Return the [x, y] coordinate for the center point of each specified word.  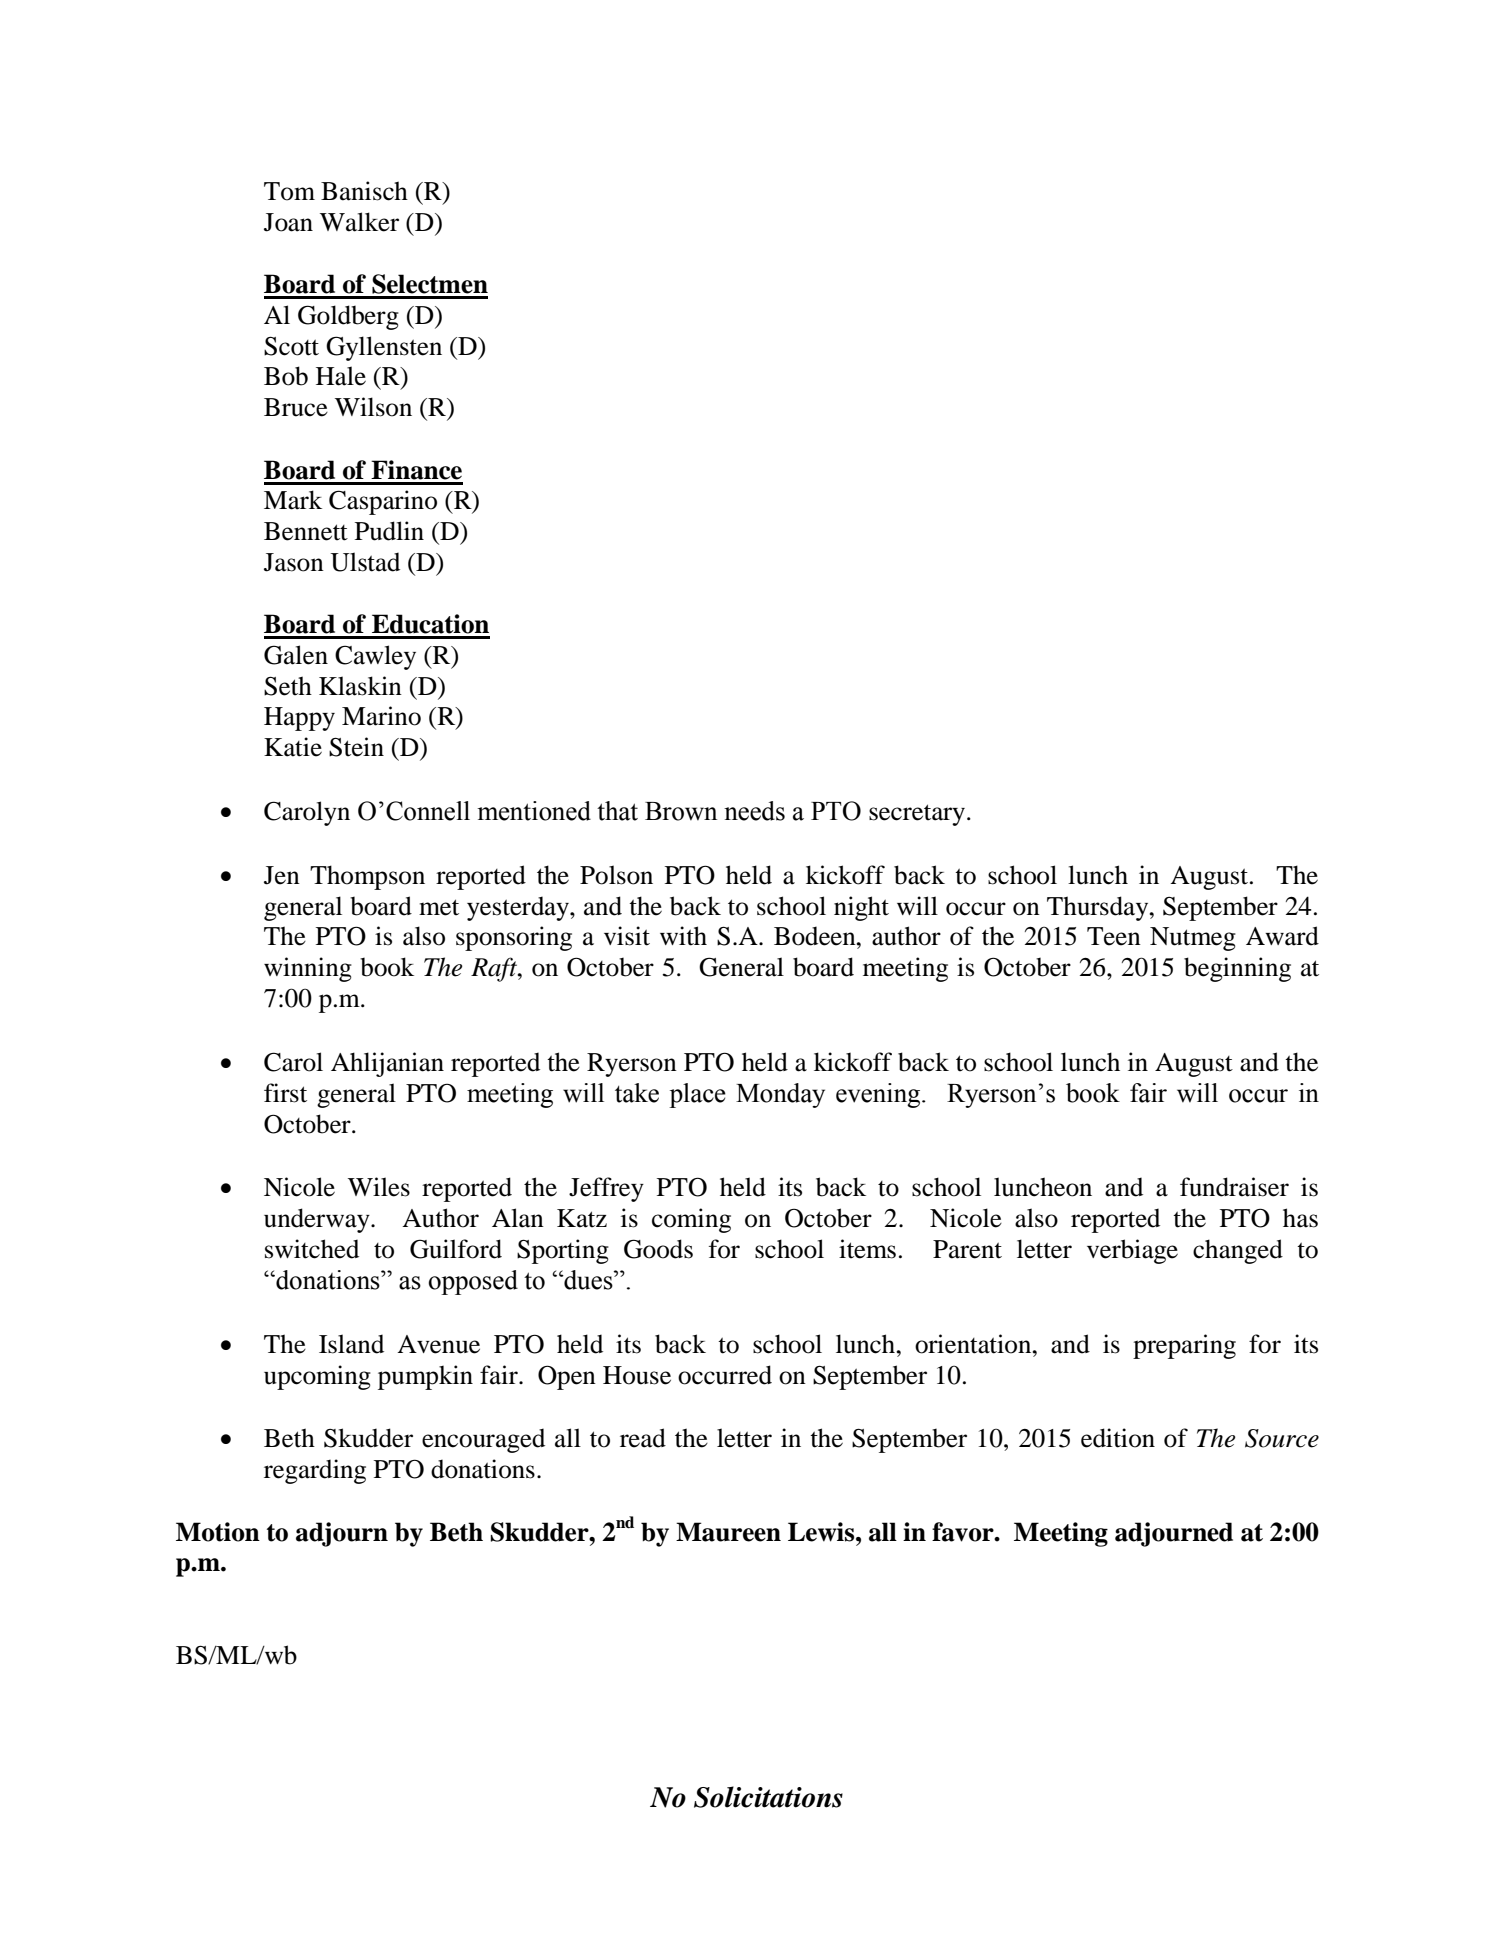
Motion [218, 1532]
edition [1118, 1438]
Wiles [379, 1187]
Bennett [306, 531]
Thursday [1099, 908]
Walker [359, 222]
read [643, 1438]
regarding [315, 1471]
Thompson [367, 877]
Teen [1114, 936]
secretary [917, 815]
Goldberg [348, 317]
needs [754, 811]
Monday [780, 1095]
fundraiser [1234, 1187]
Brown [681, 811]
